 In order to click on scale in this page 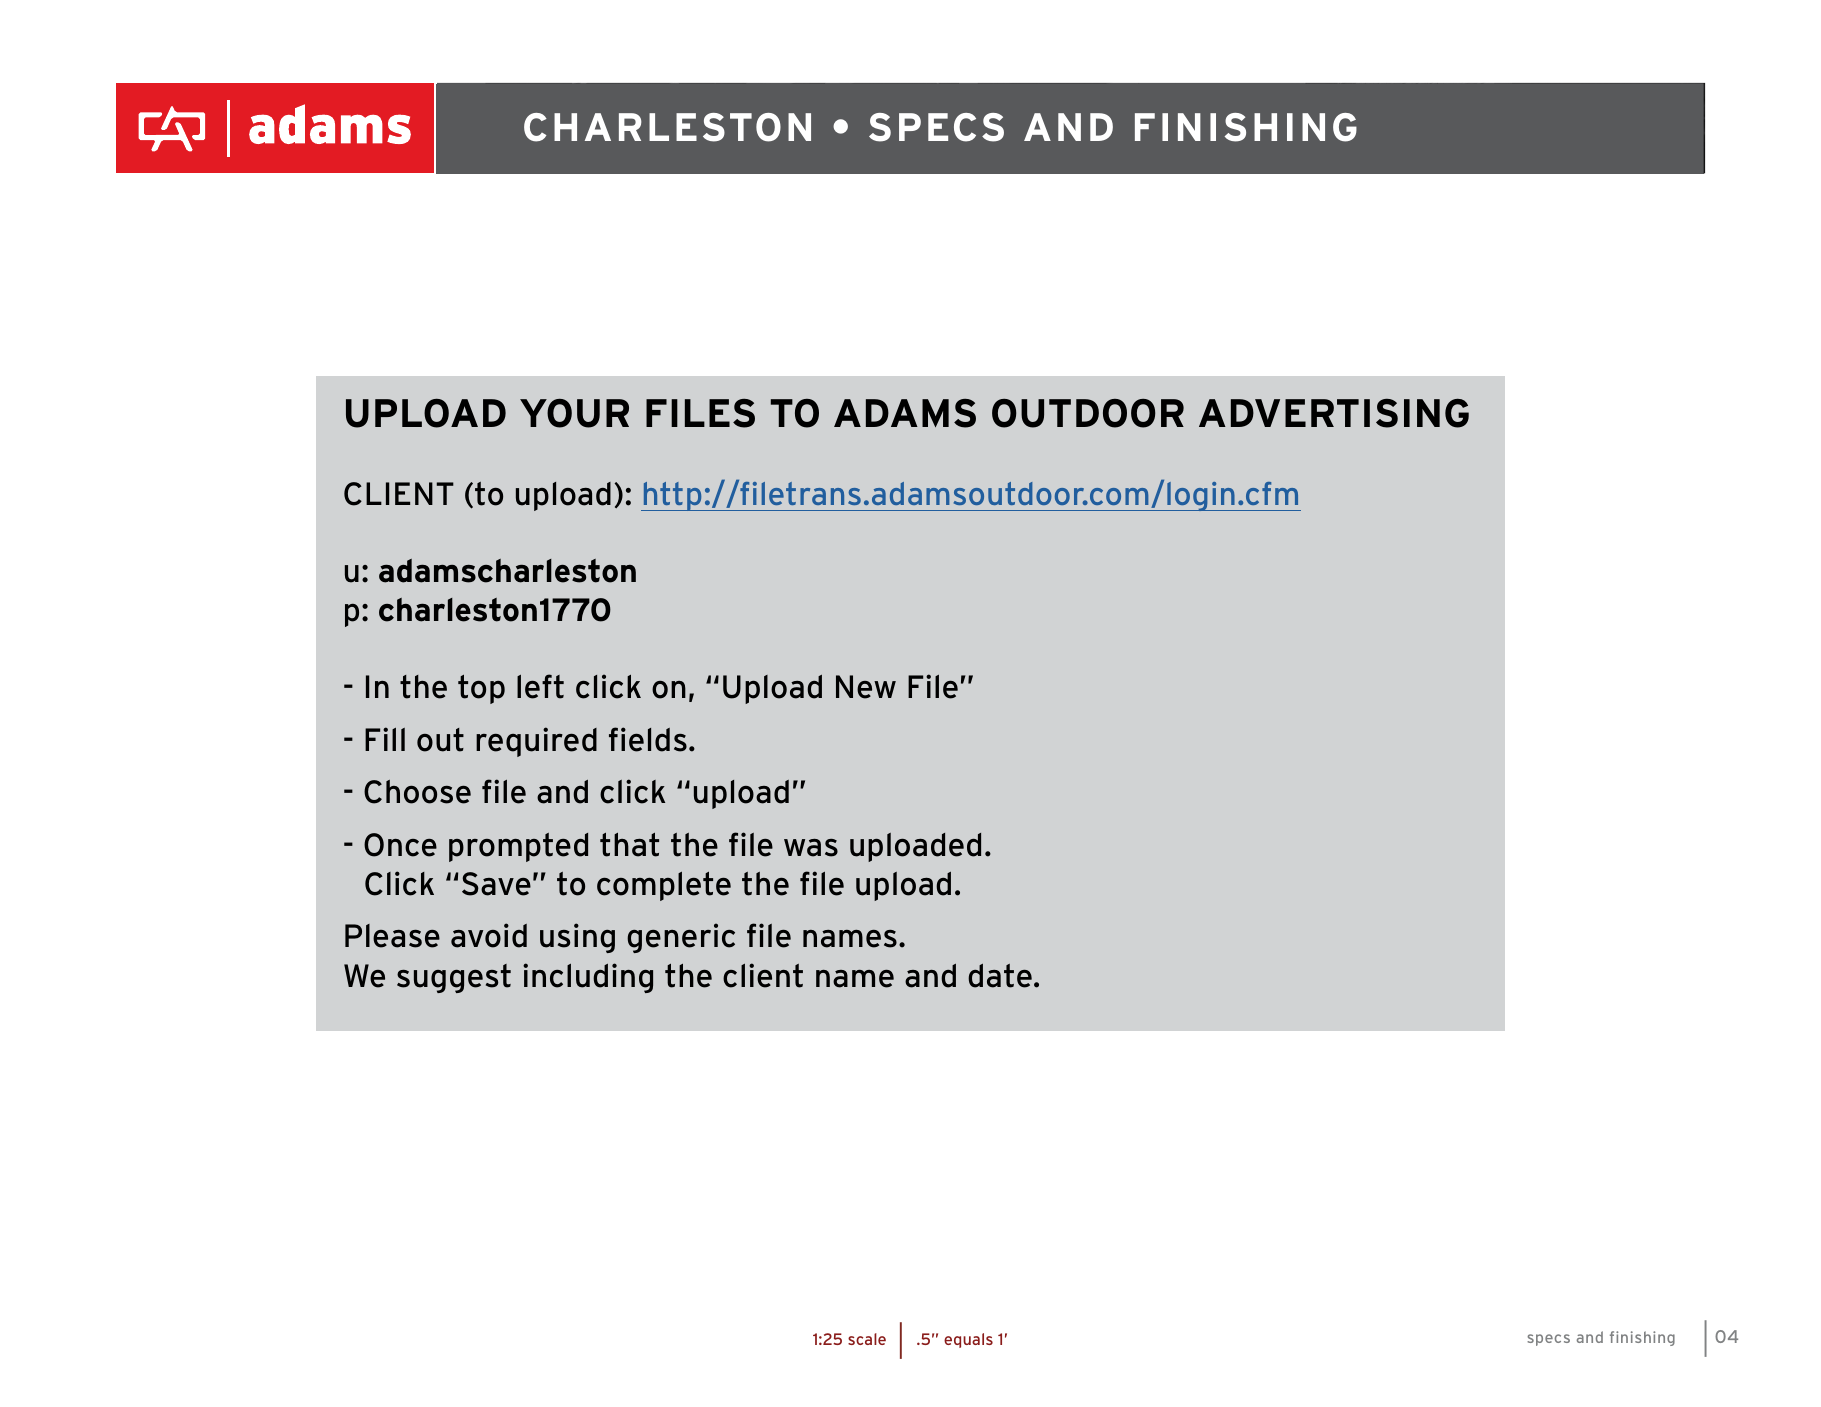, I will do `click(867, 1339)`.
